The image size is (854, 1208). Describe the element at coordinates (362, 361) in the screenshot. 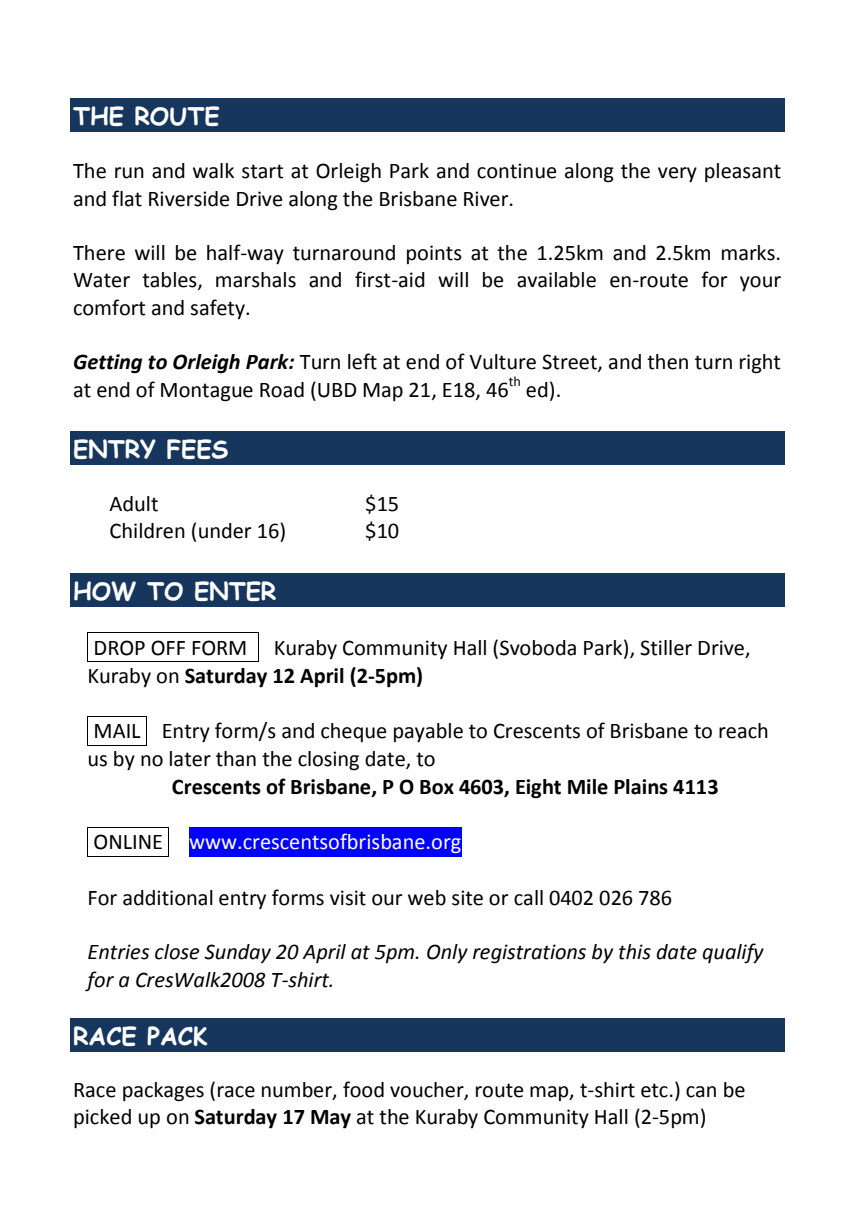

I see `left` at that location.
